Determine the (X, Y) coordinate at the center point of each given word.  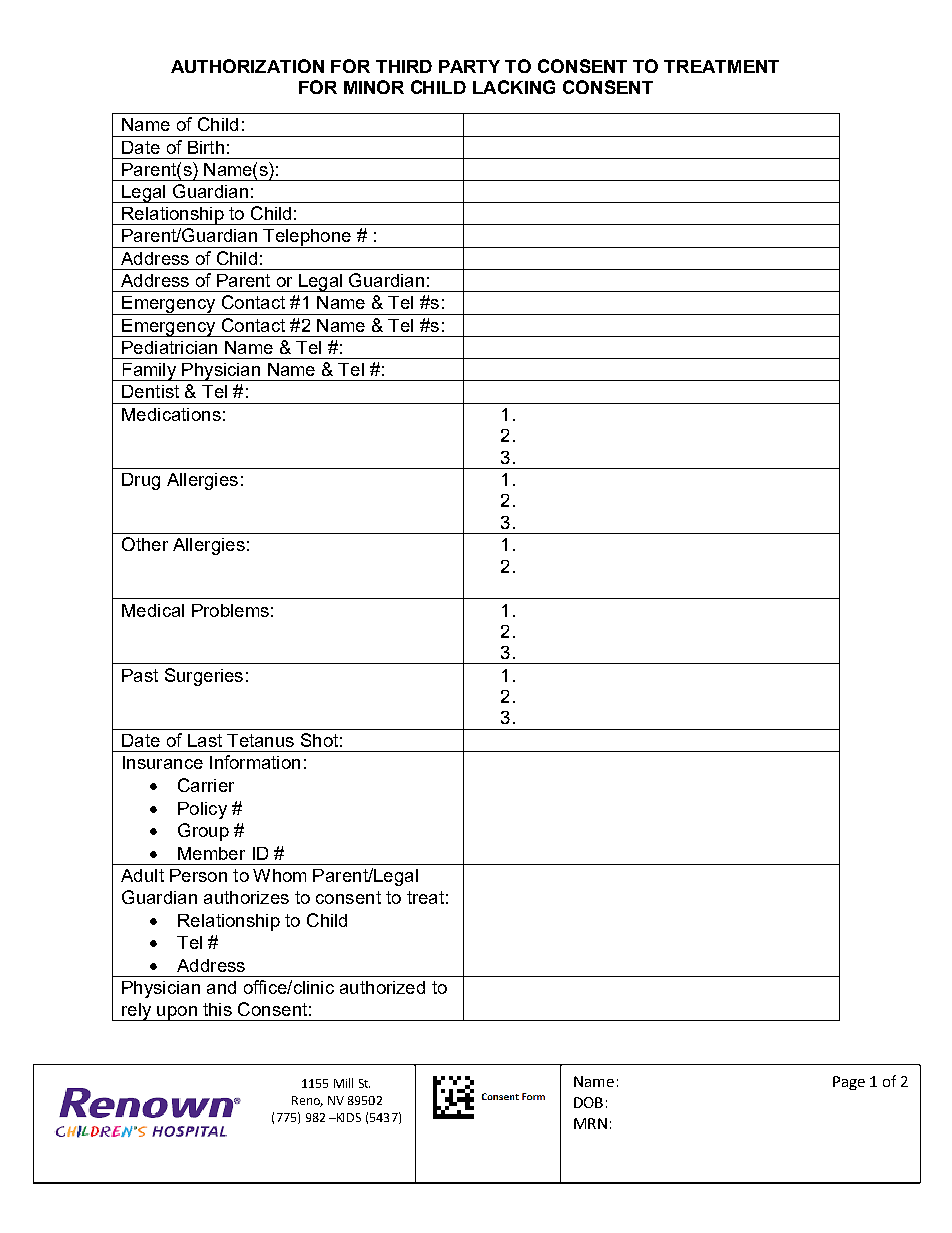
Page (849, 1083)
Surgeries (204, 677)
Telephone (307, 238)
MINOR (374, 87)
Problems (230, 610)
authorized (382, 987)
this (217, 1009)
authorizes (246, 897)
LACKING (514, 87)
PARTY (469, 66)
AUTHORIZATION (247, 66)
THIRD (404, 66)
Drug (141, 481)
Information (255, 762)
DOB (588, 1102)
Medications (171, 414)
